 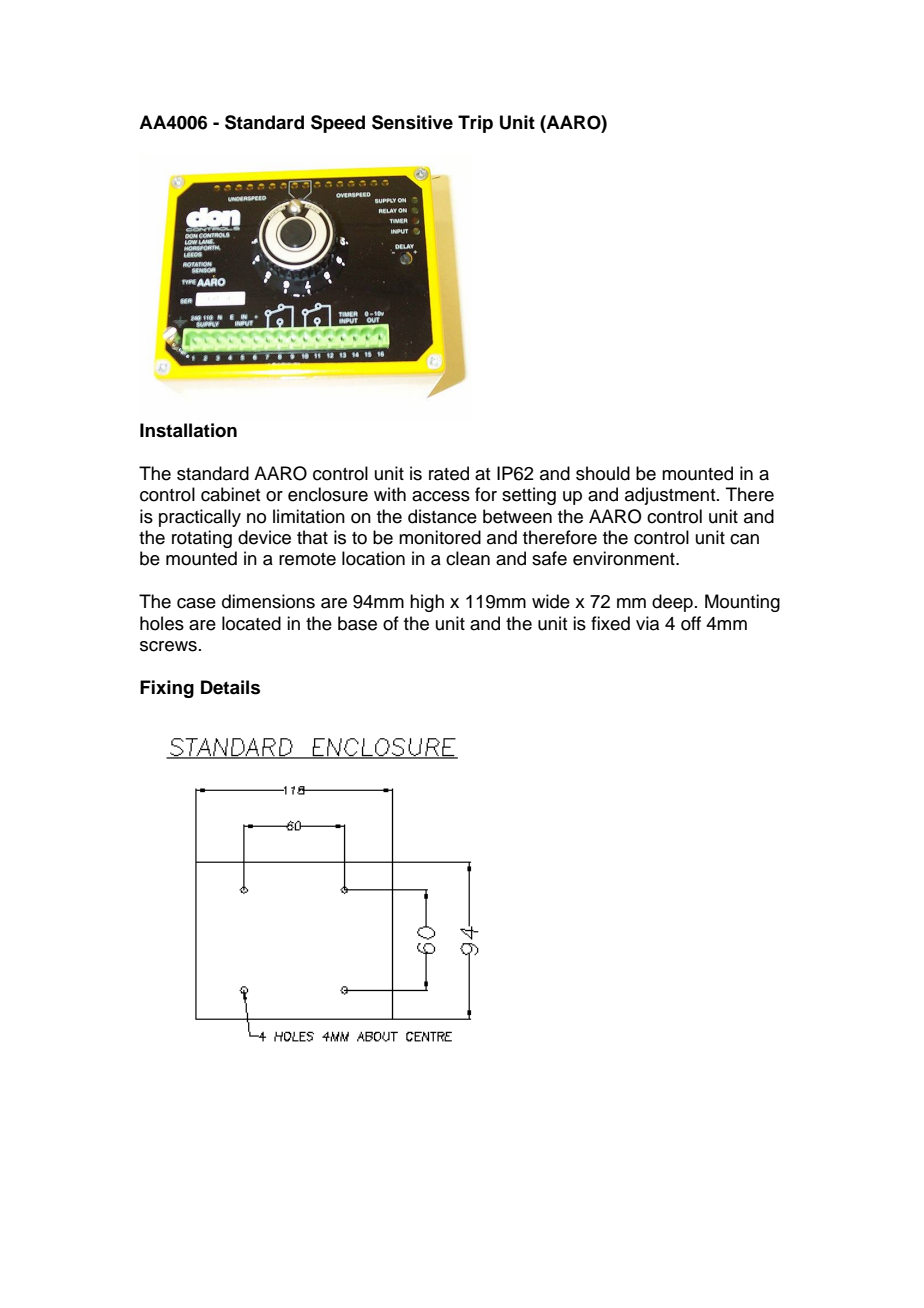 I want to click on should, so click(x=603, y=473).
